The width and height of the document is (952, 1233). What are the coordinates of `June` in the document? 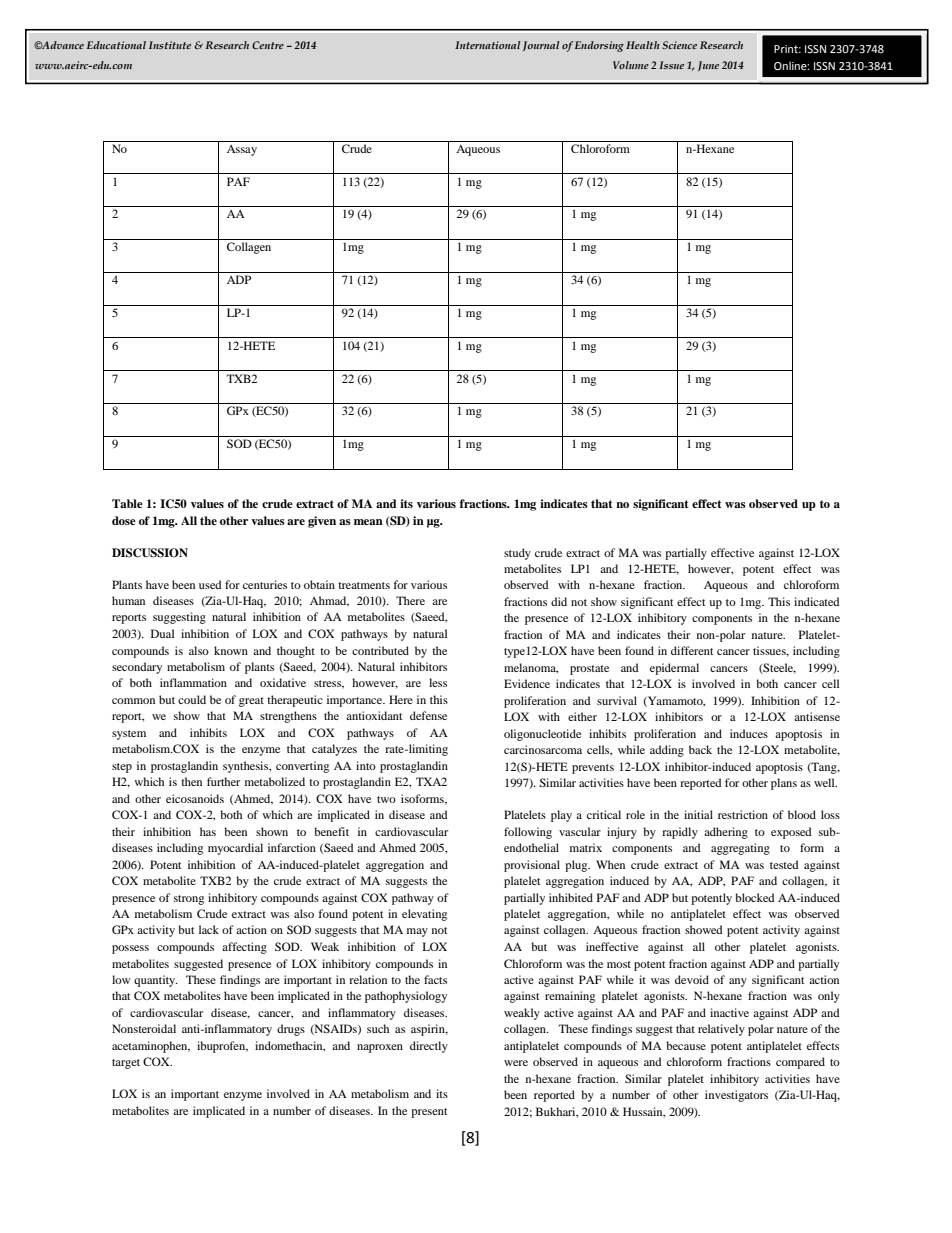 It's located at (708, 66).
